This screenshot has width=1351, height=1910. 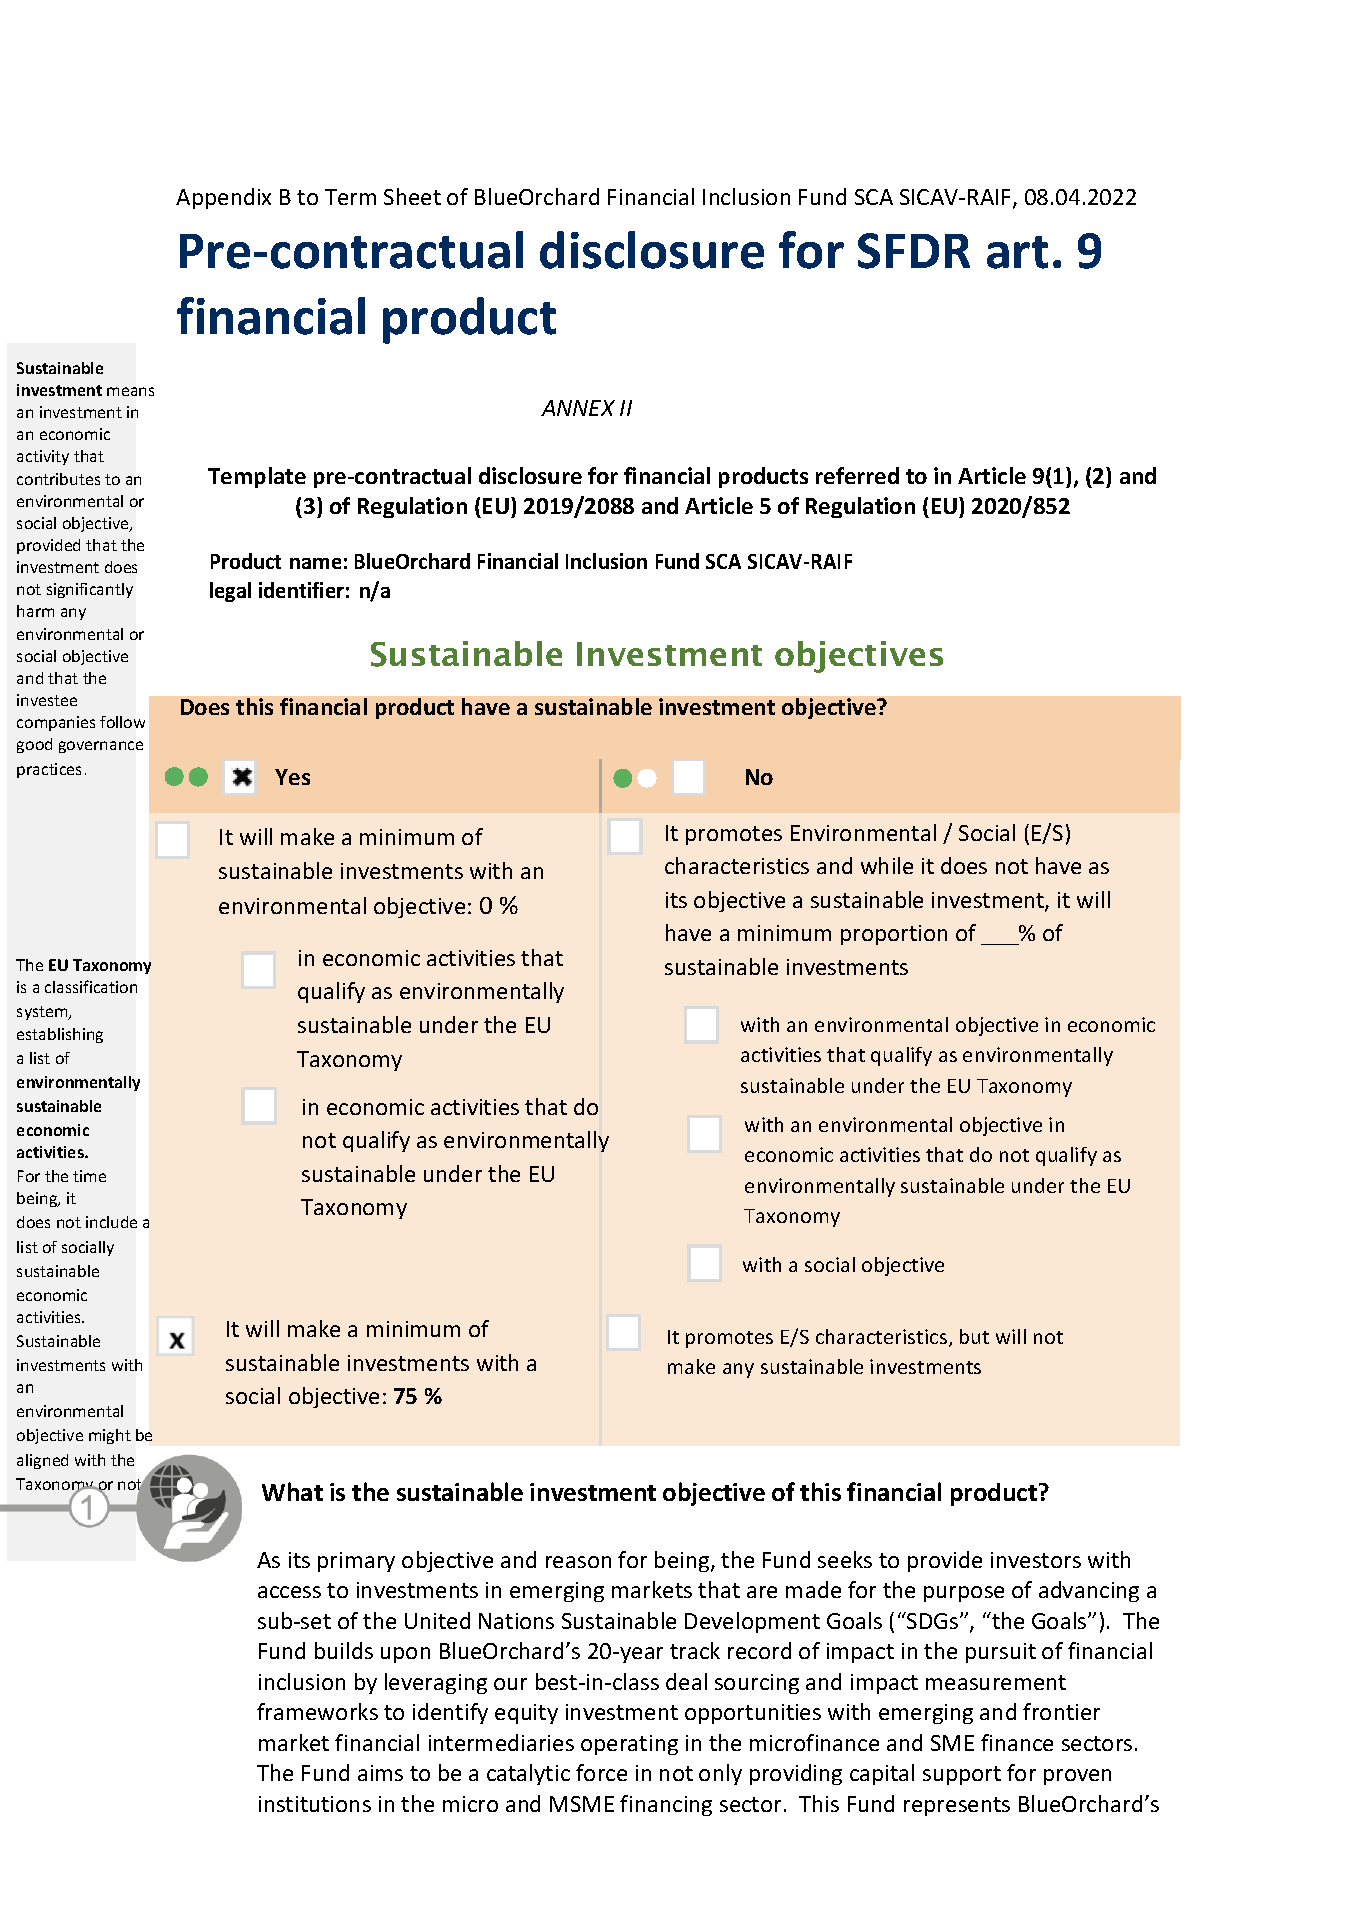 What do you see at coordinates (894, 935) in the screenshot?
I see `proportion` at bounding box center [894, 935].
